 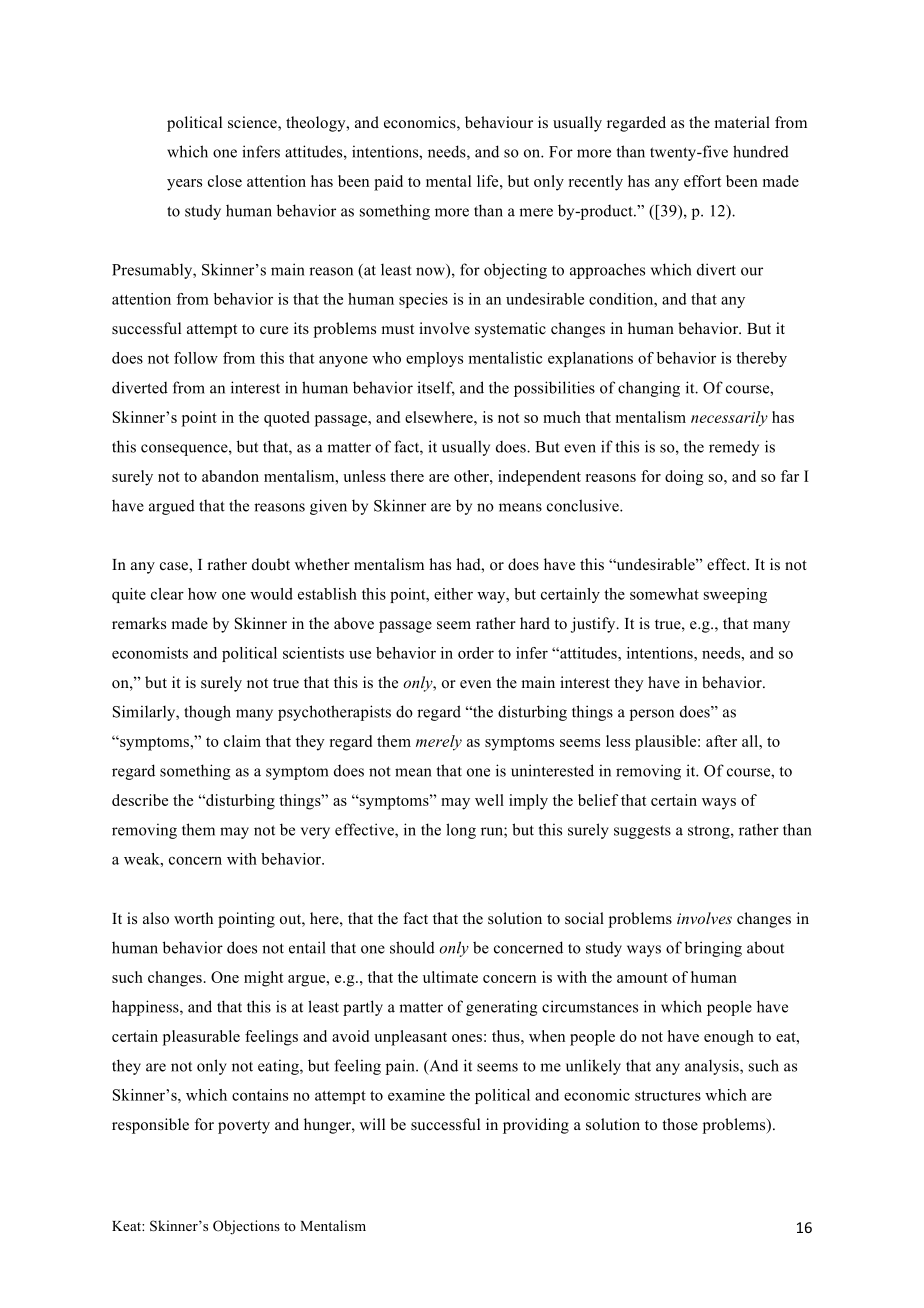 What do you see at coordinates (680, 1124) in the image?
I see `those` at bounding box center [680, 1124].
